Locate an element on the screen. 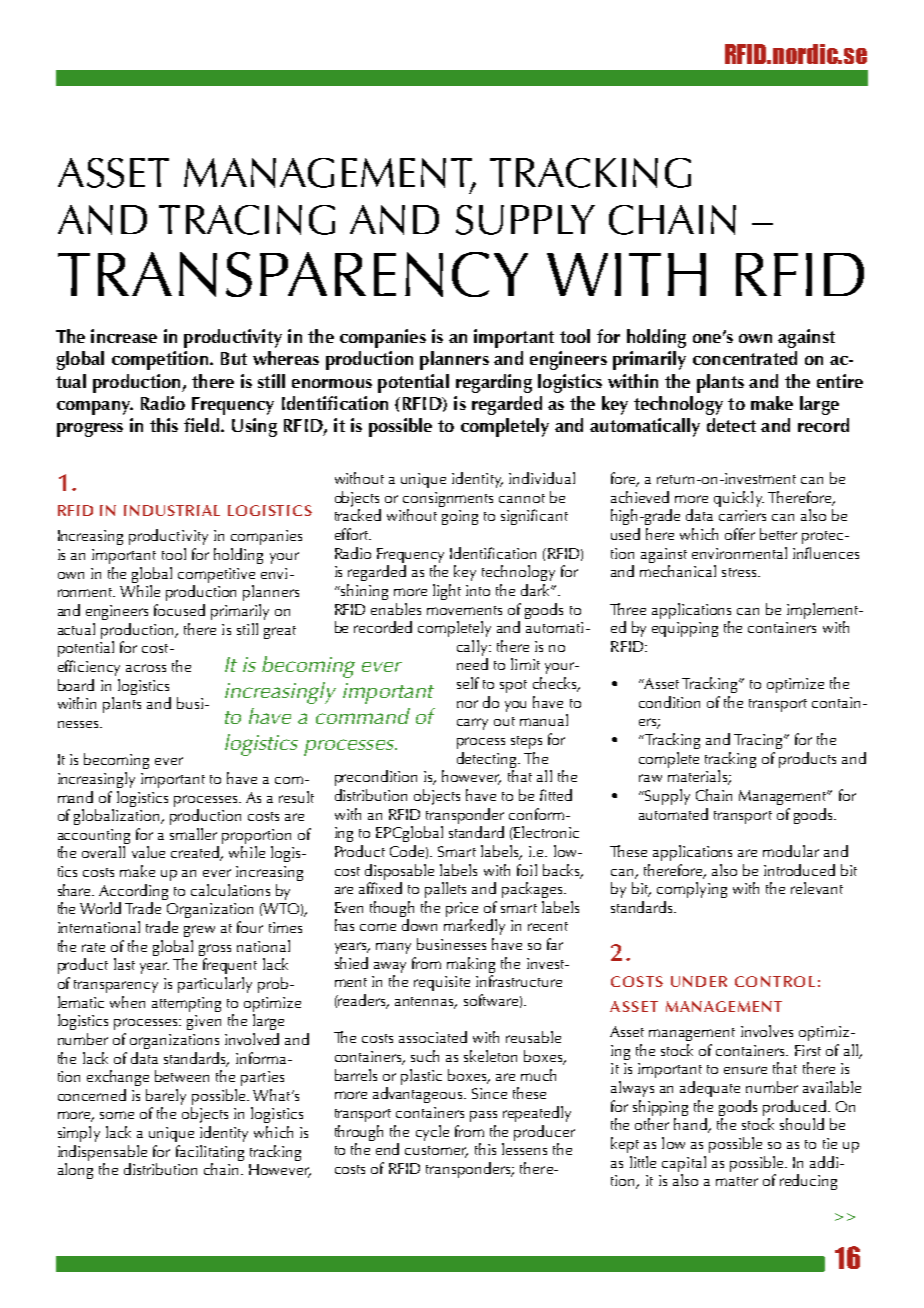  materials is located at coordinates (698, 777).
